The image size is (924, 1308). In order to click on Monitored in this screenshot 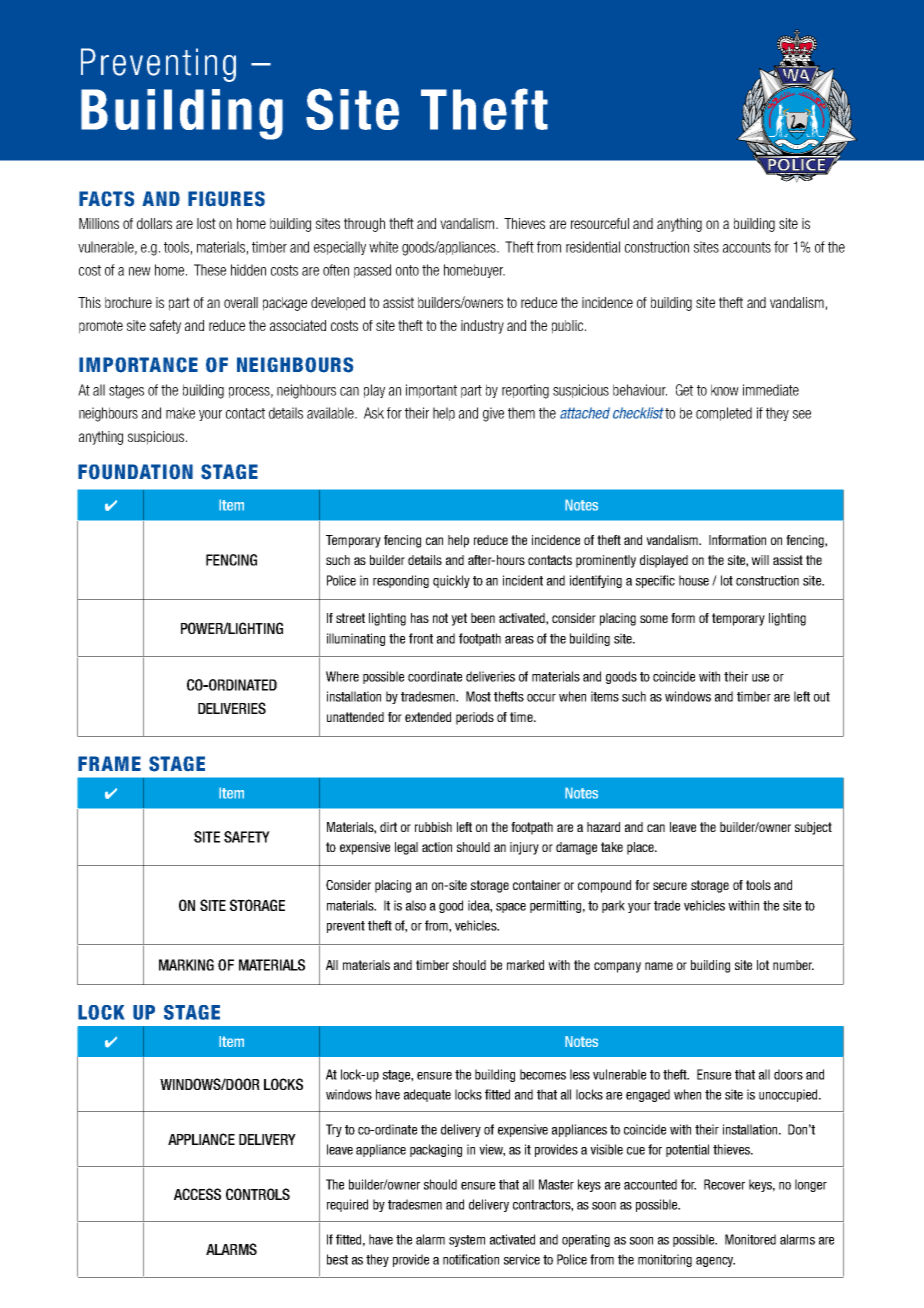, I will do `click(750, 1239)`.
